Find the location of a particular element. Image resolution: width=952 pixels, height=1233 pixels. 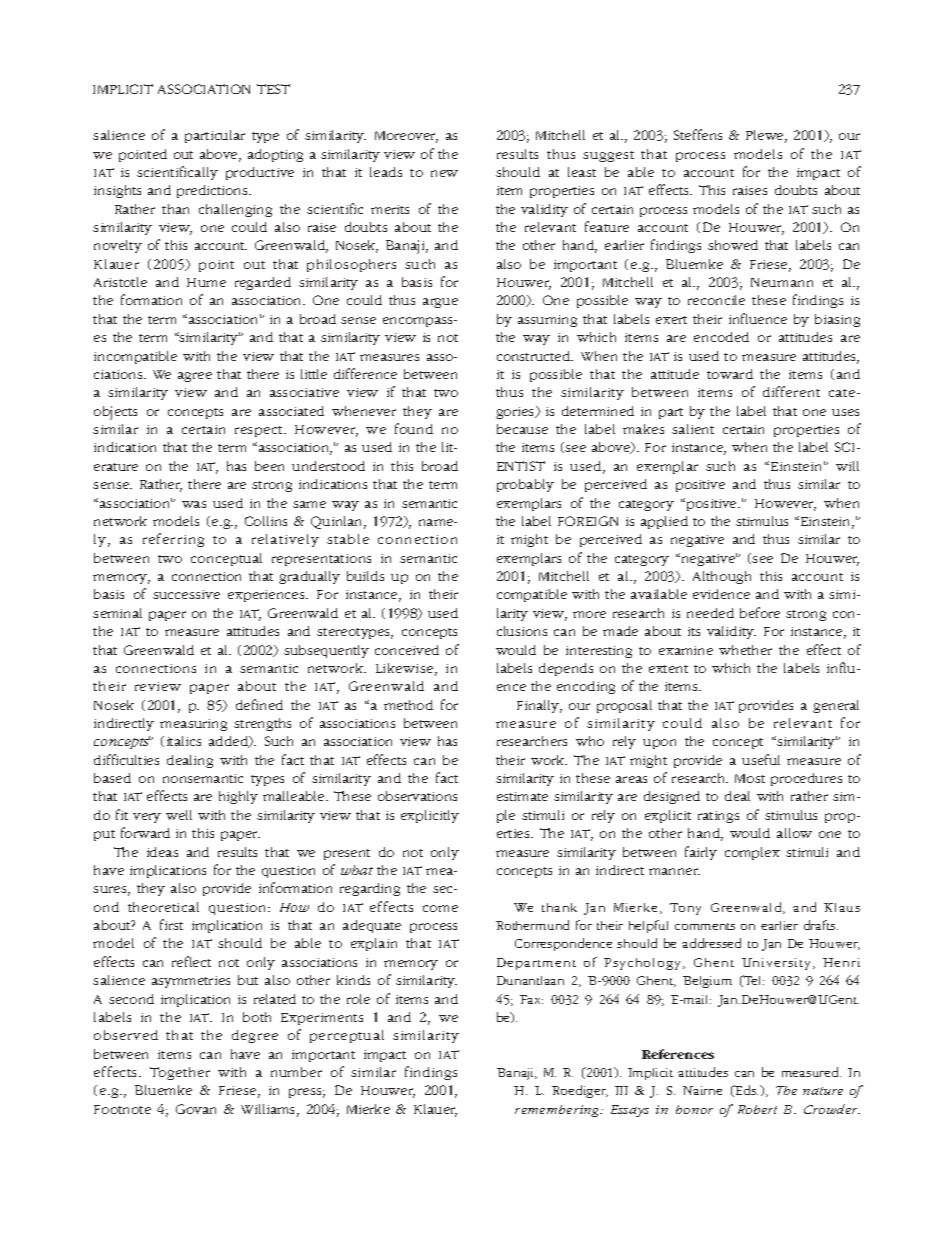

respect is located at coordinates (260, 431).
